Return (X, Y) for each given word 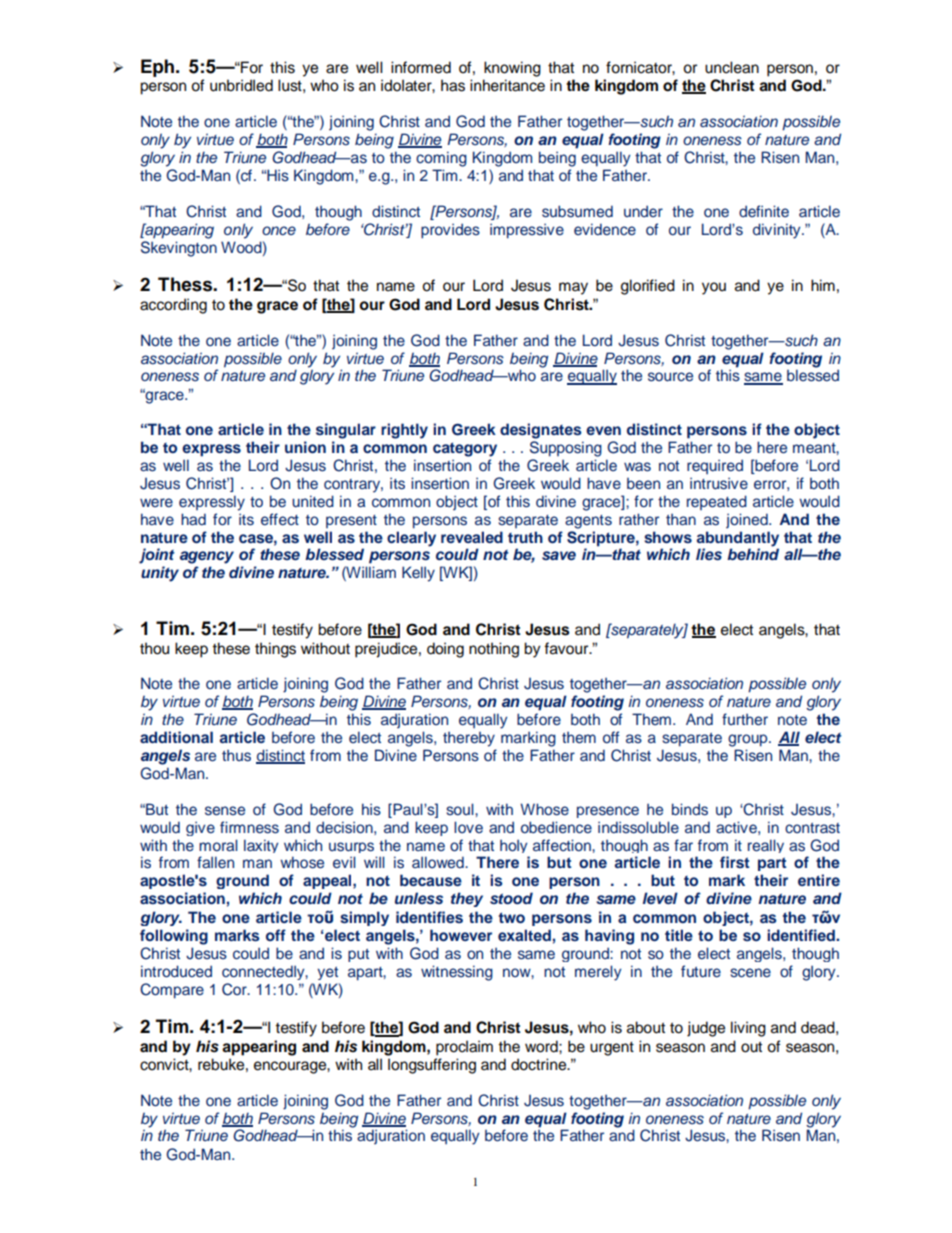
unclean (732, 67)
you (714, 288)
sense (225, 811)
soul (461, 809)
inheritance (507, 85)
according (173, 306)
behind (753, 554)
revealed (472, 537)
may (573, 288)
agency (207, 557)
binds (690, 809)
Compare (172, 991)
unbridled (241, 85)
